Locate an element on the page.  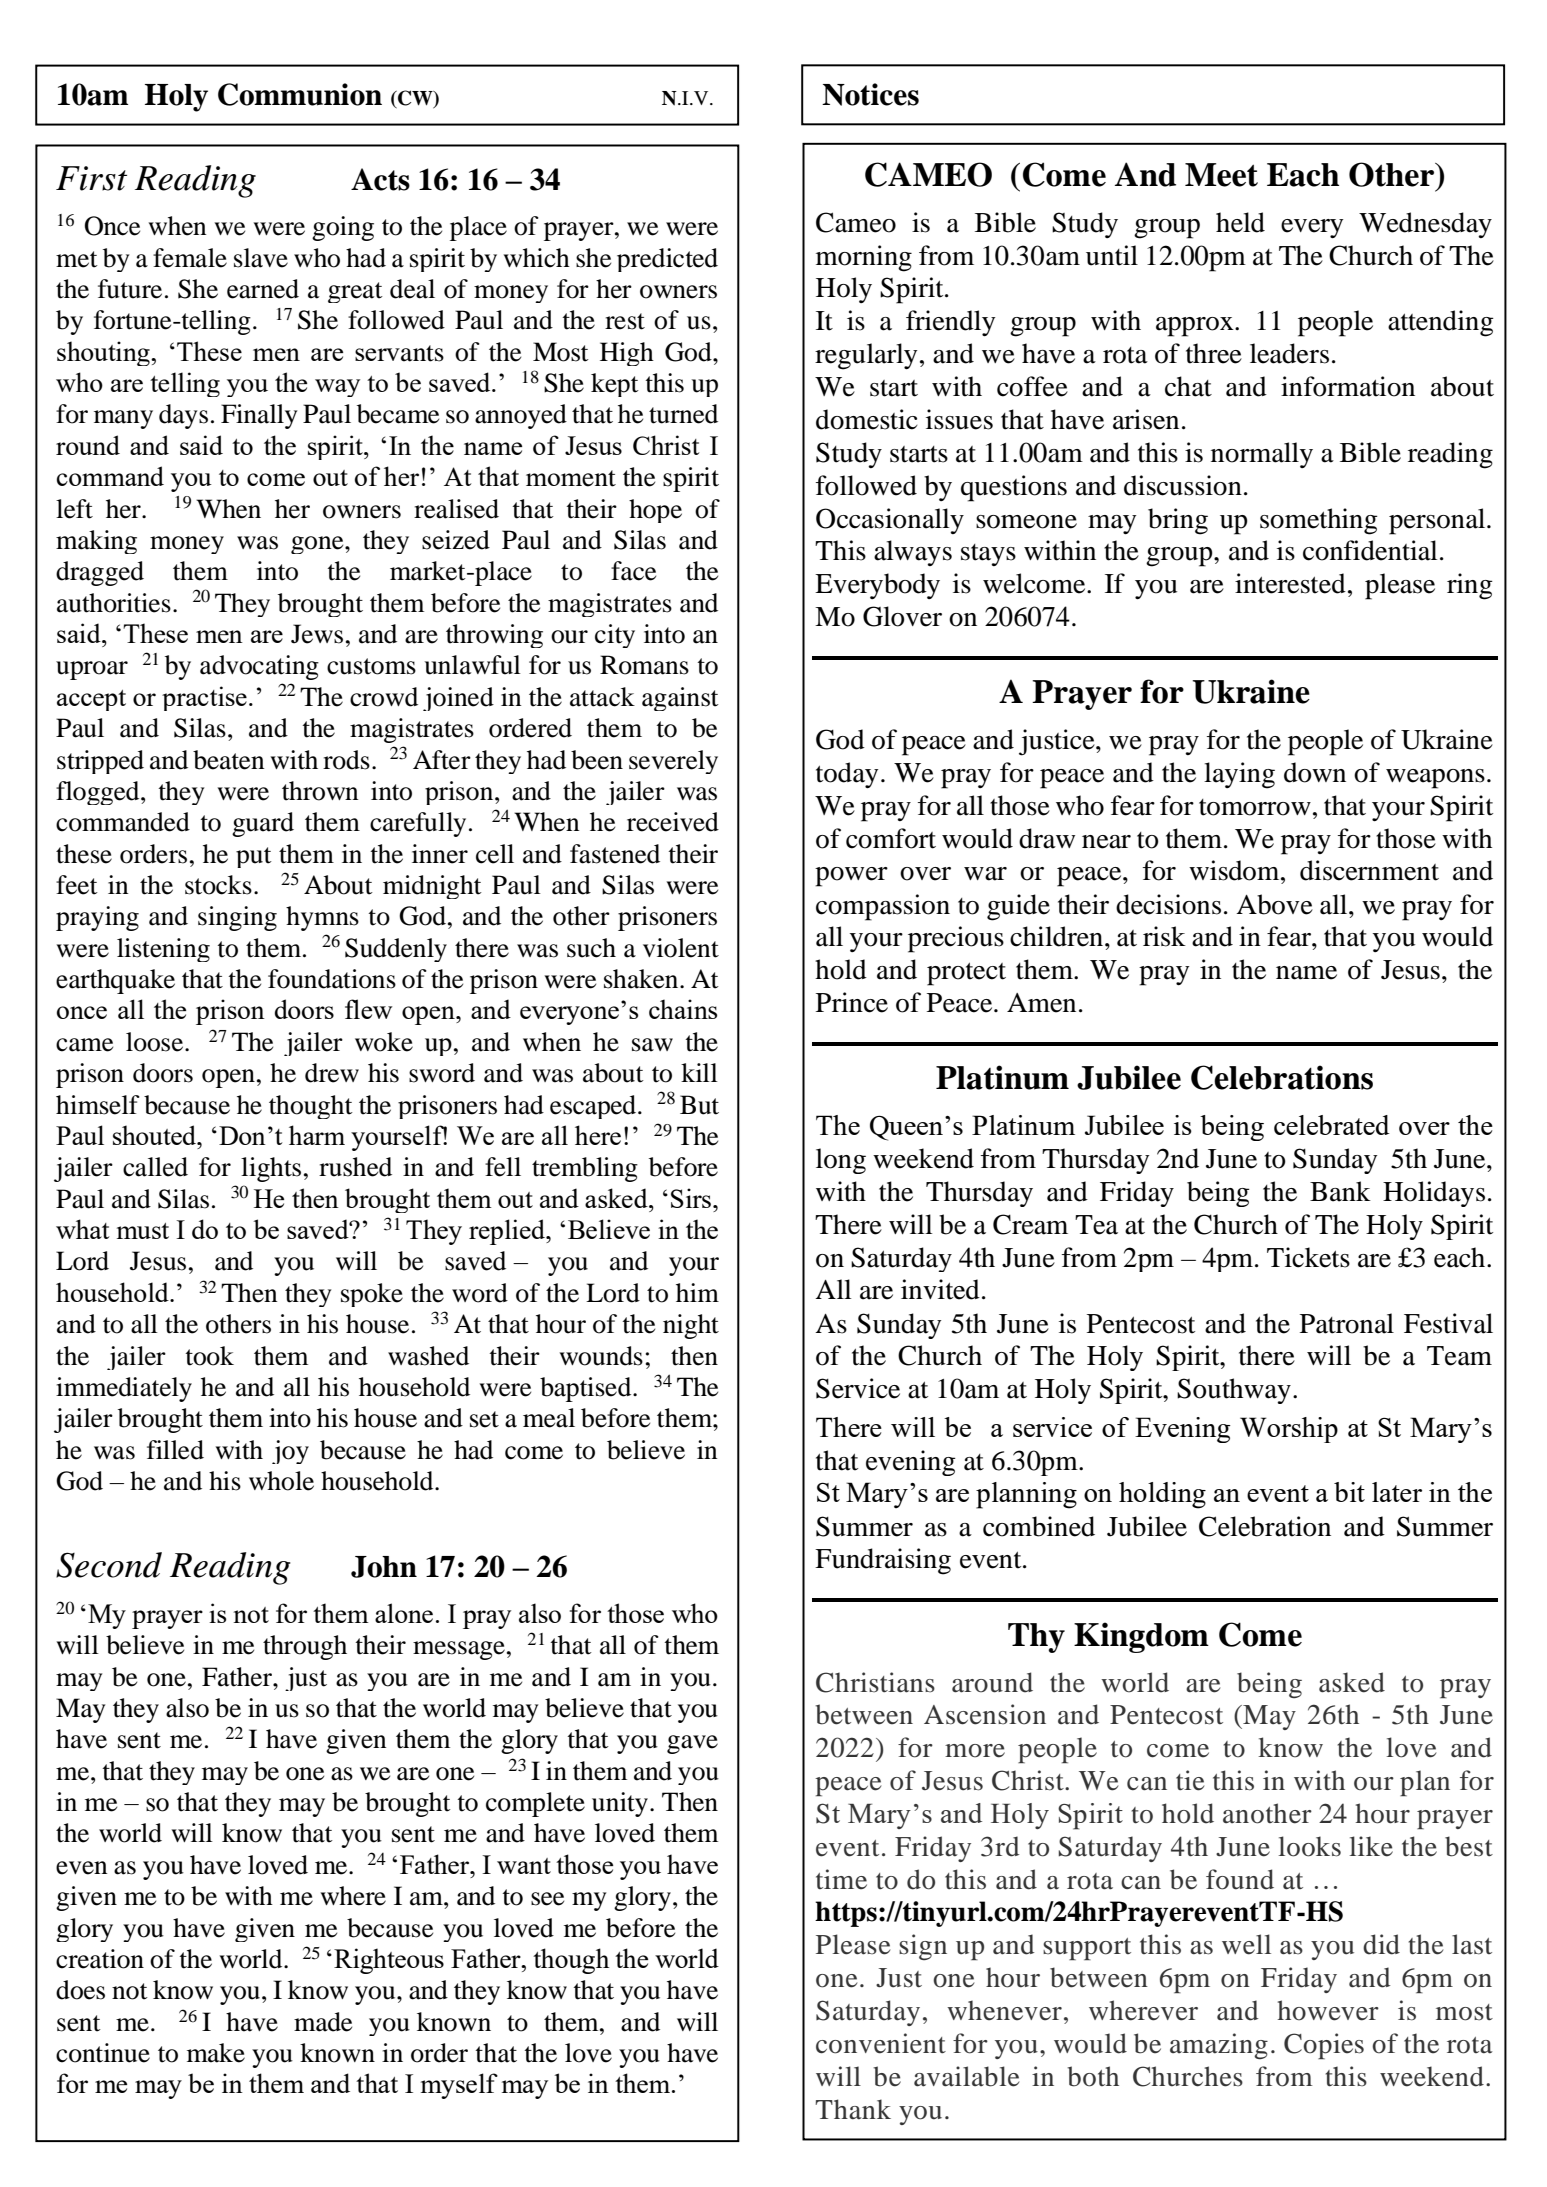
today is located at coordinates (847, 775).
